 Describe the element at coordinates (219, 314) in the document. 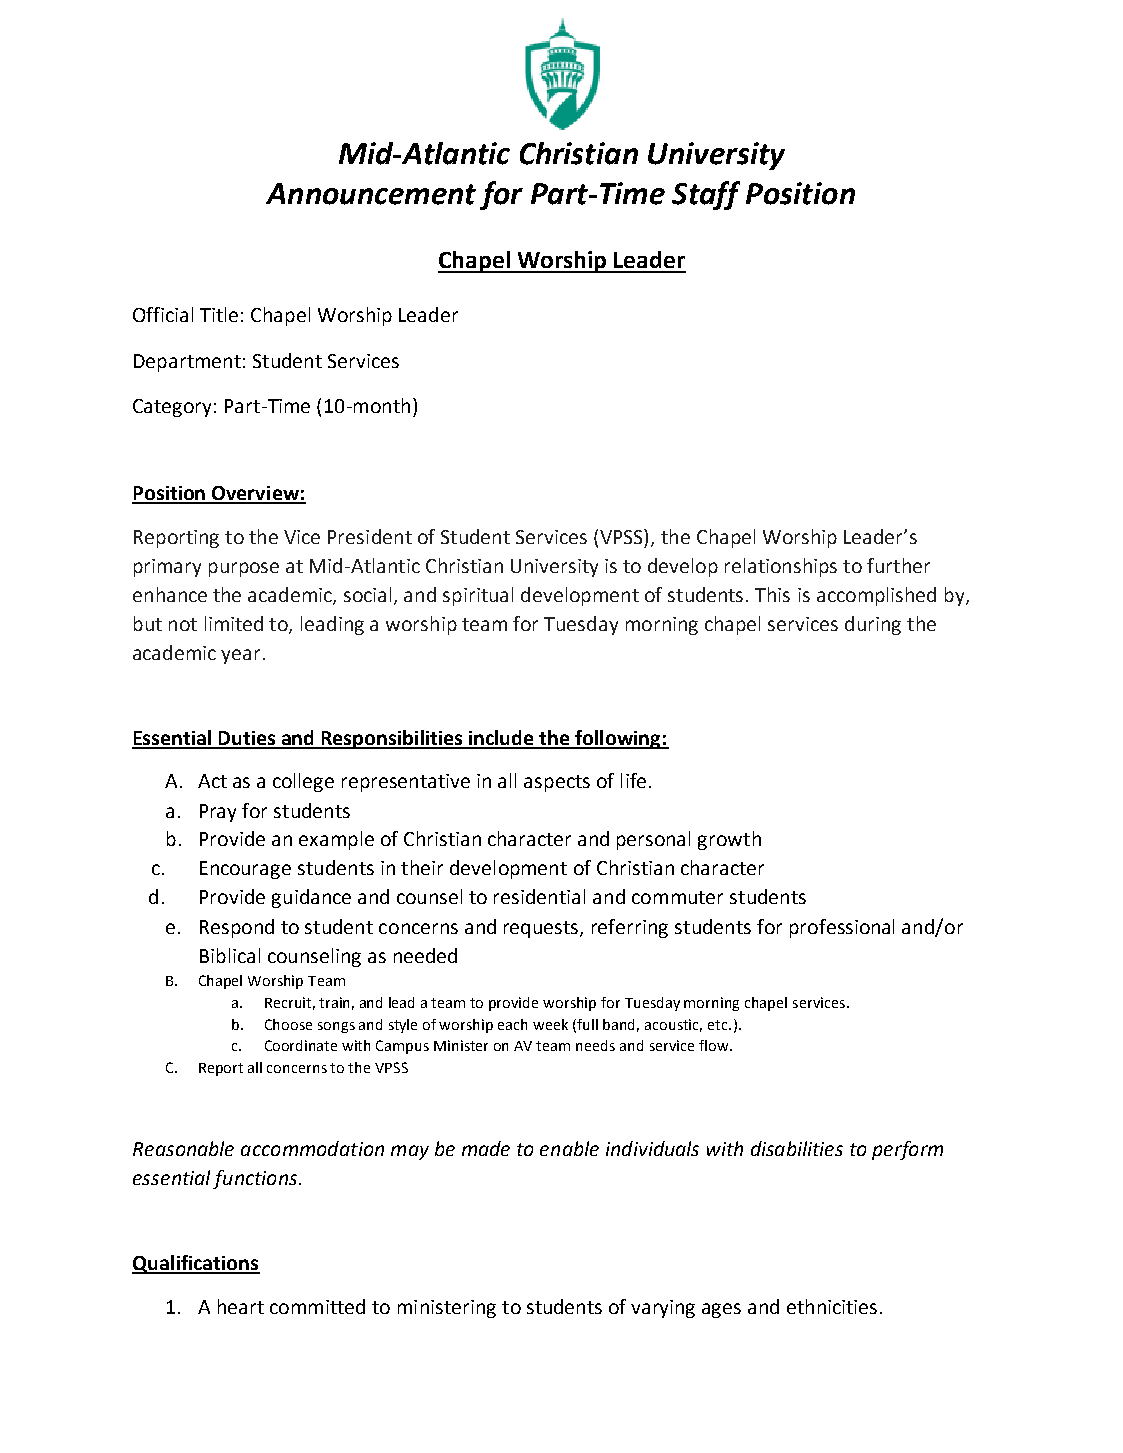

I see `Title` at that location.
